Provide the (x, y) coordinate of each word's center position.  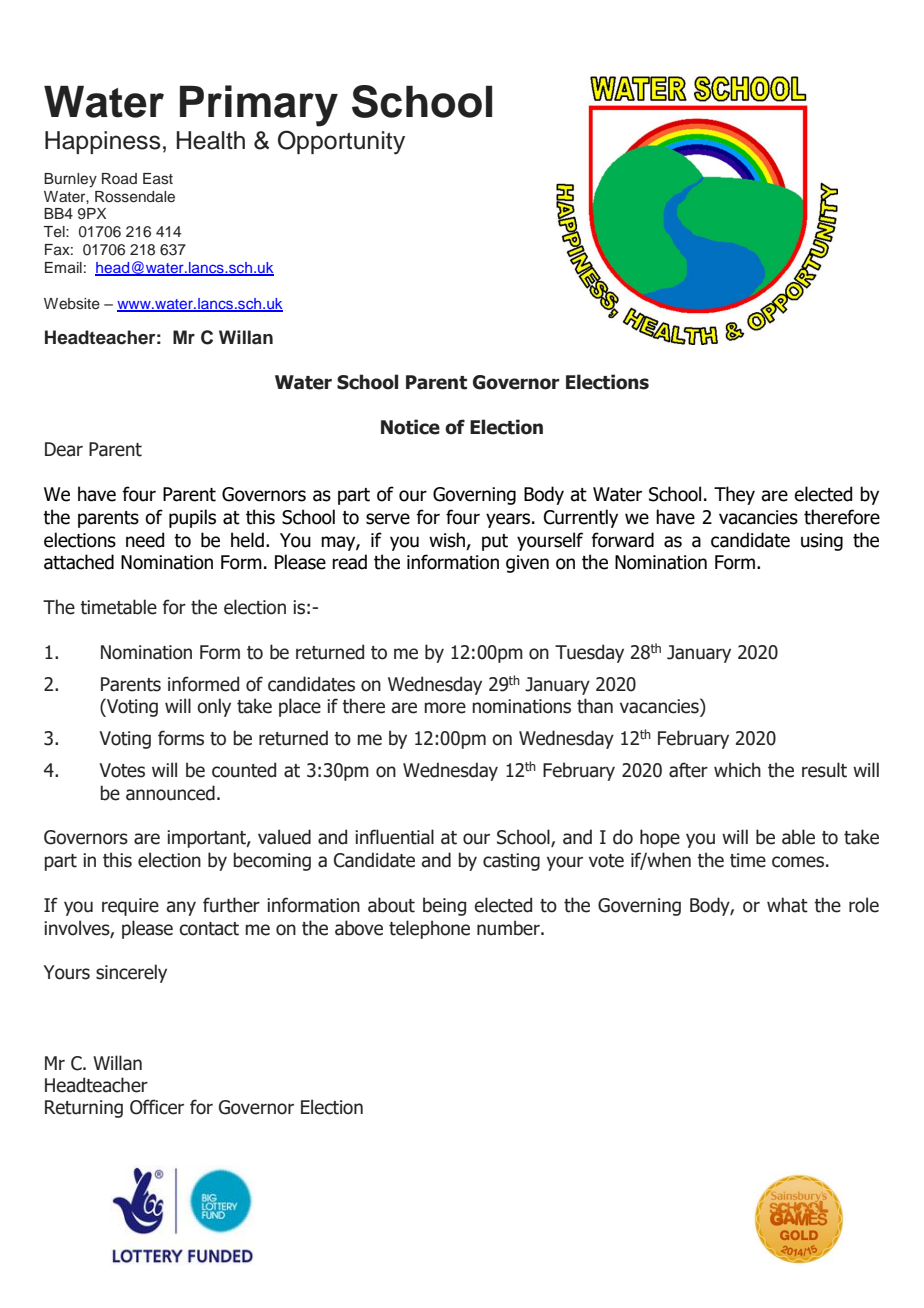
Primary (259, 106)
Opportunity (341, 142)
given (527, 564)
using (822, 542)
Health (211, 140)
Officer (157, 1107)
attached (79, 562)
